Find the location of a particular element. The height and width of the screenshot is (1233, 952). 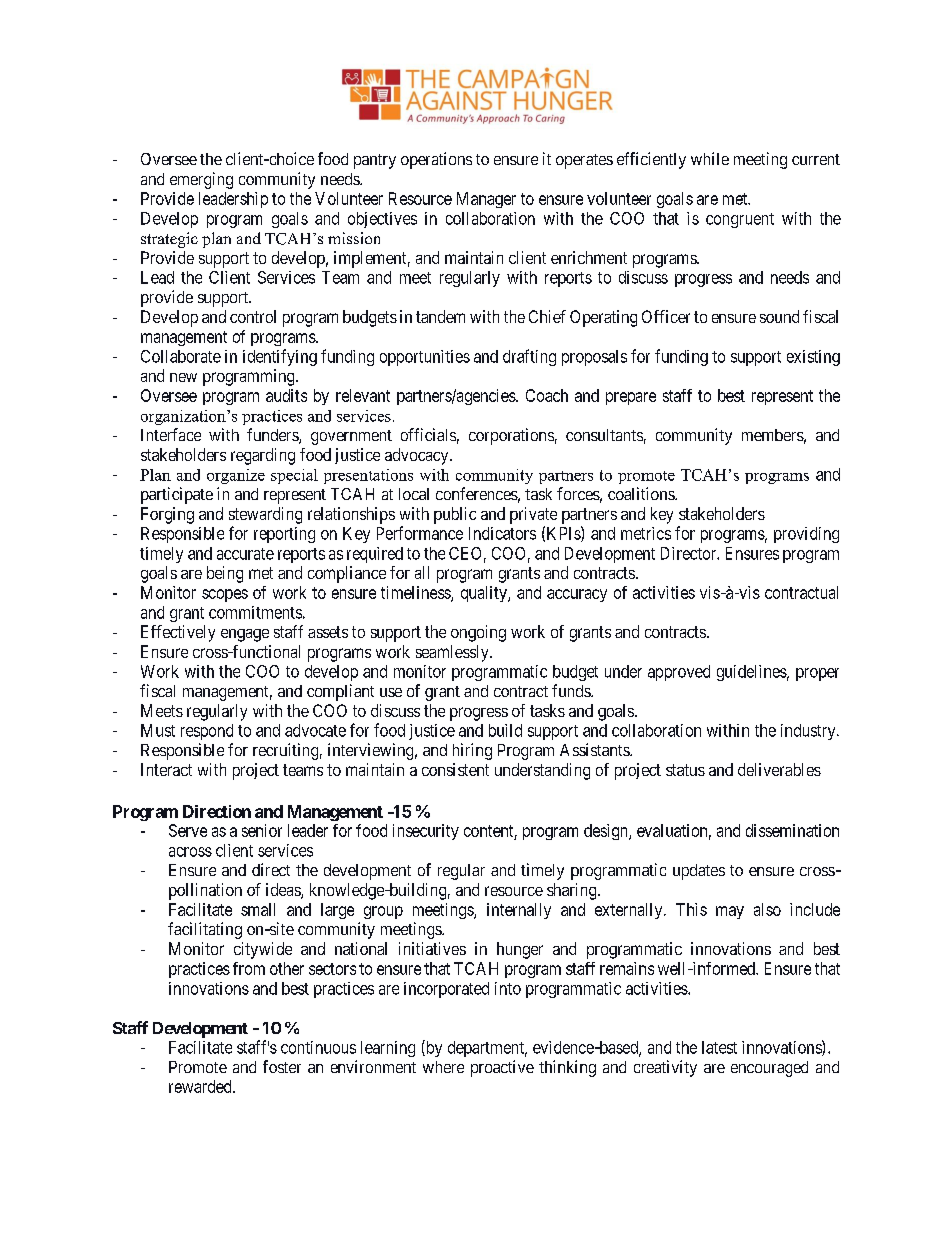

may is located at coordinates (730, 912).
